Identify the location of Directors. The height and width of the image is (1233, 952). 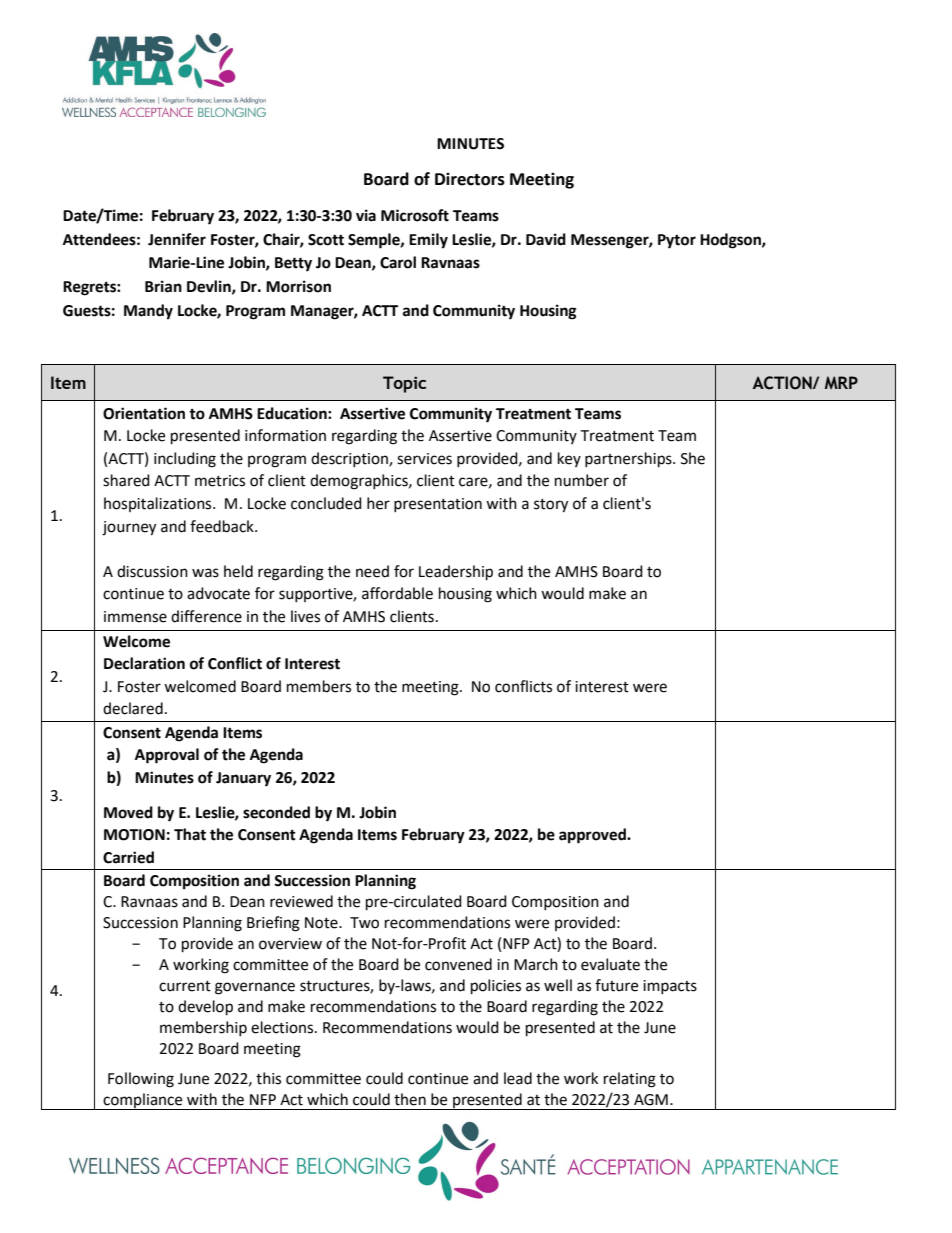
(470, 179).
